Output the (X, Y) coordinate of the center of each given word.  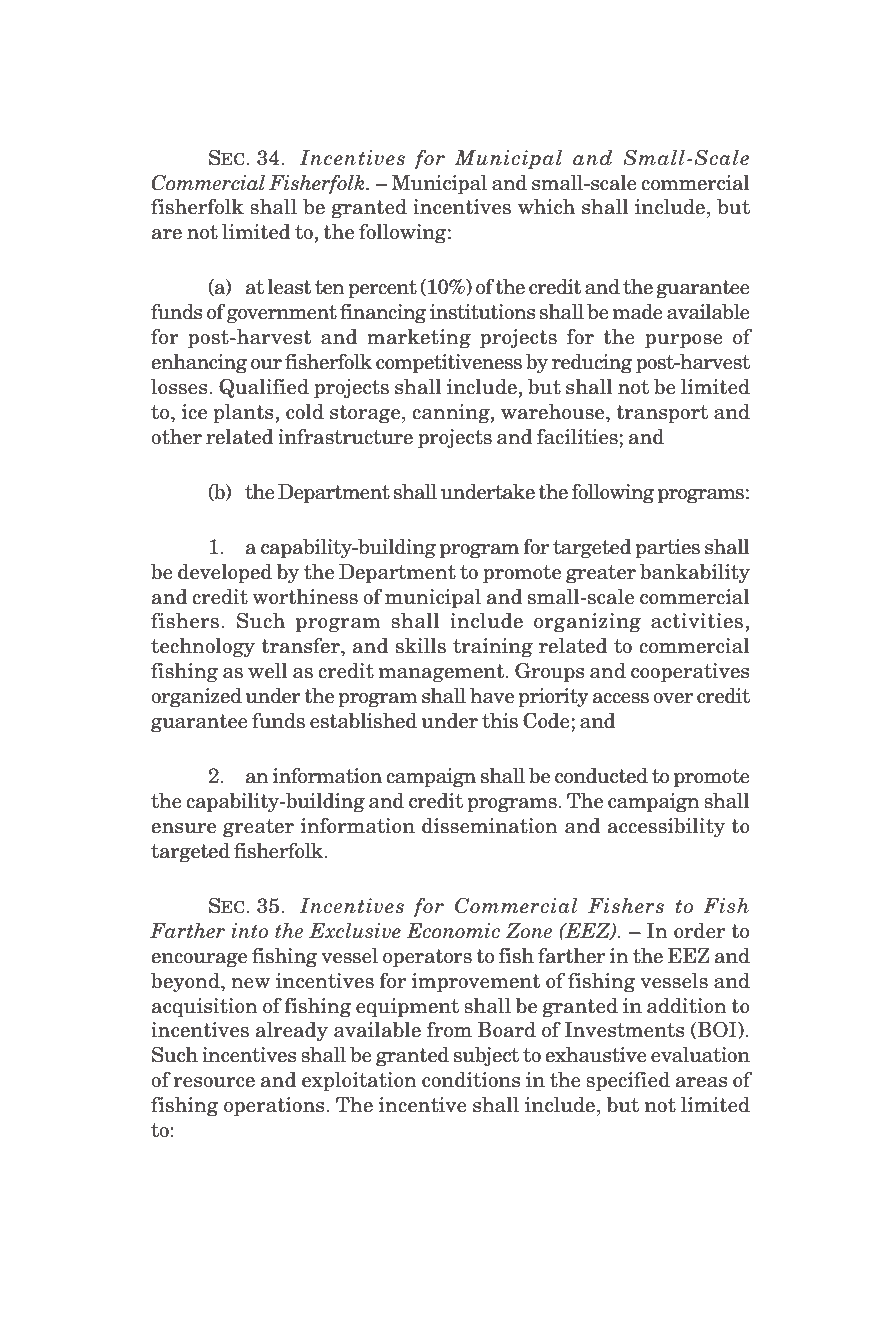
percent (382, 289)
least (289, 286)
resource (214, 1082)
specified (628, 1081)
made (638, 311)
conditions (471, 1079)
